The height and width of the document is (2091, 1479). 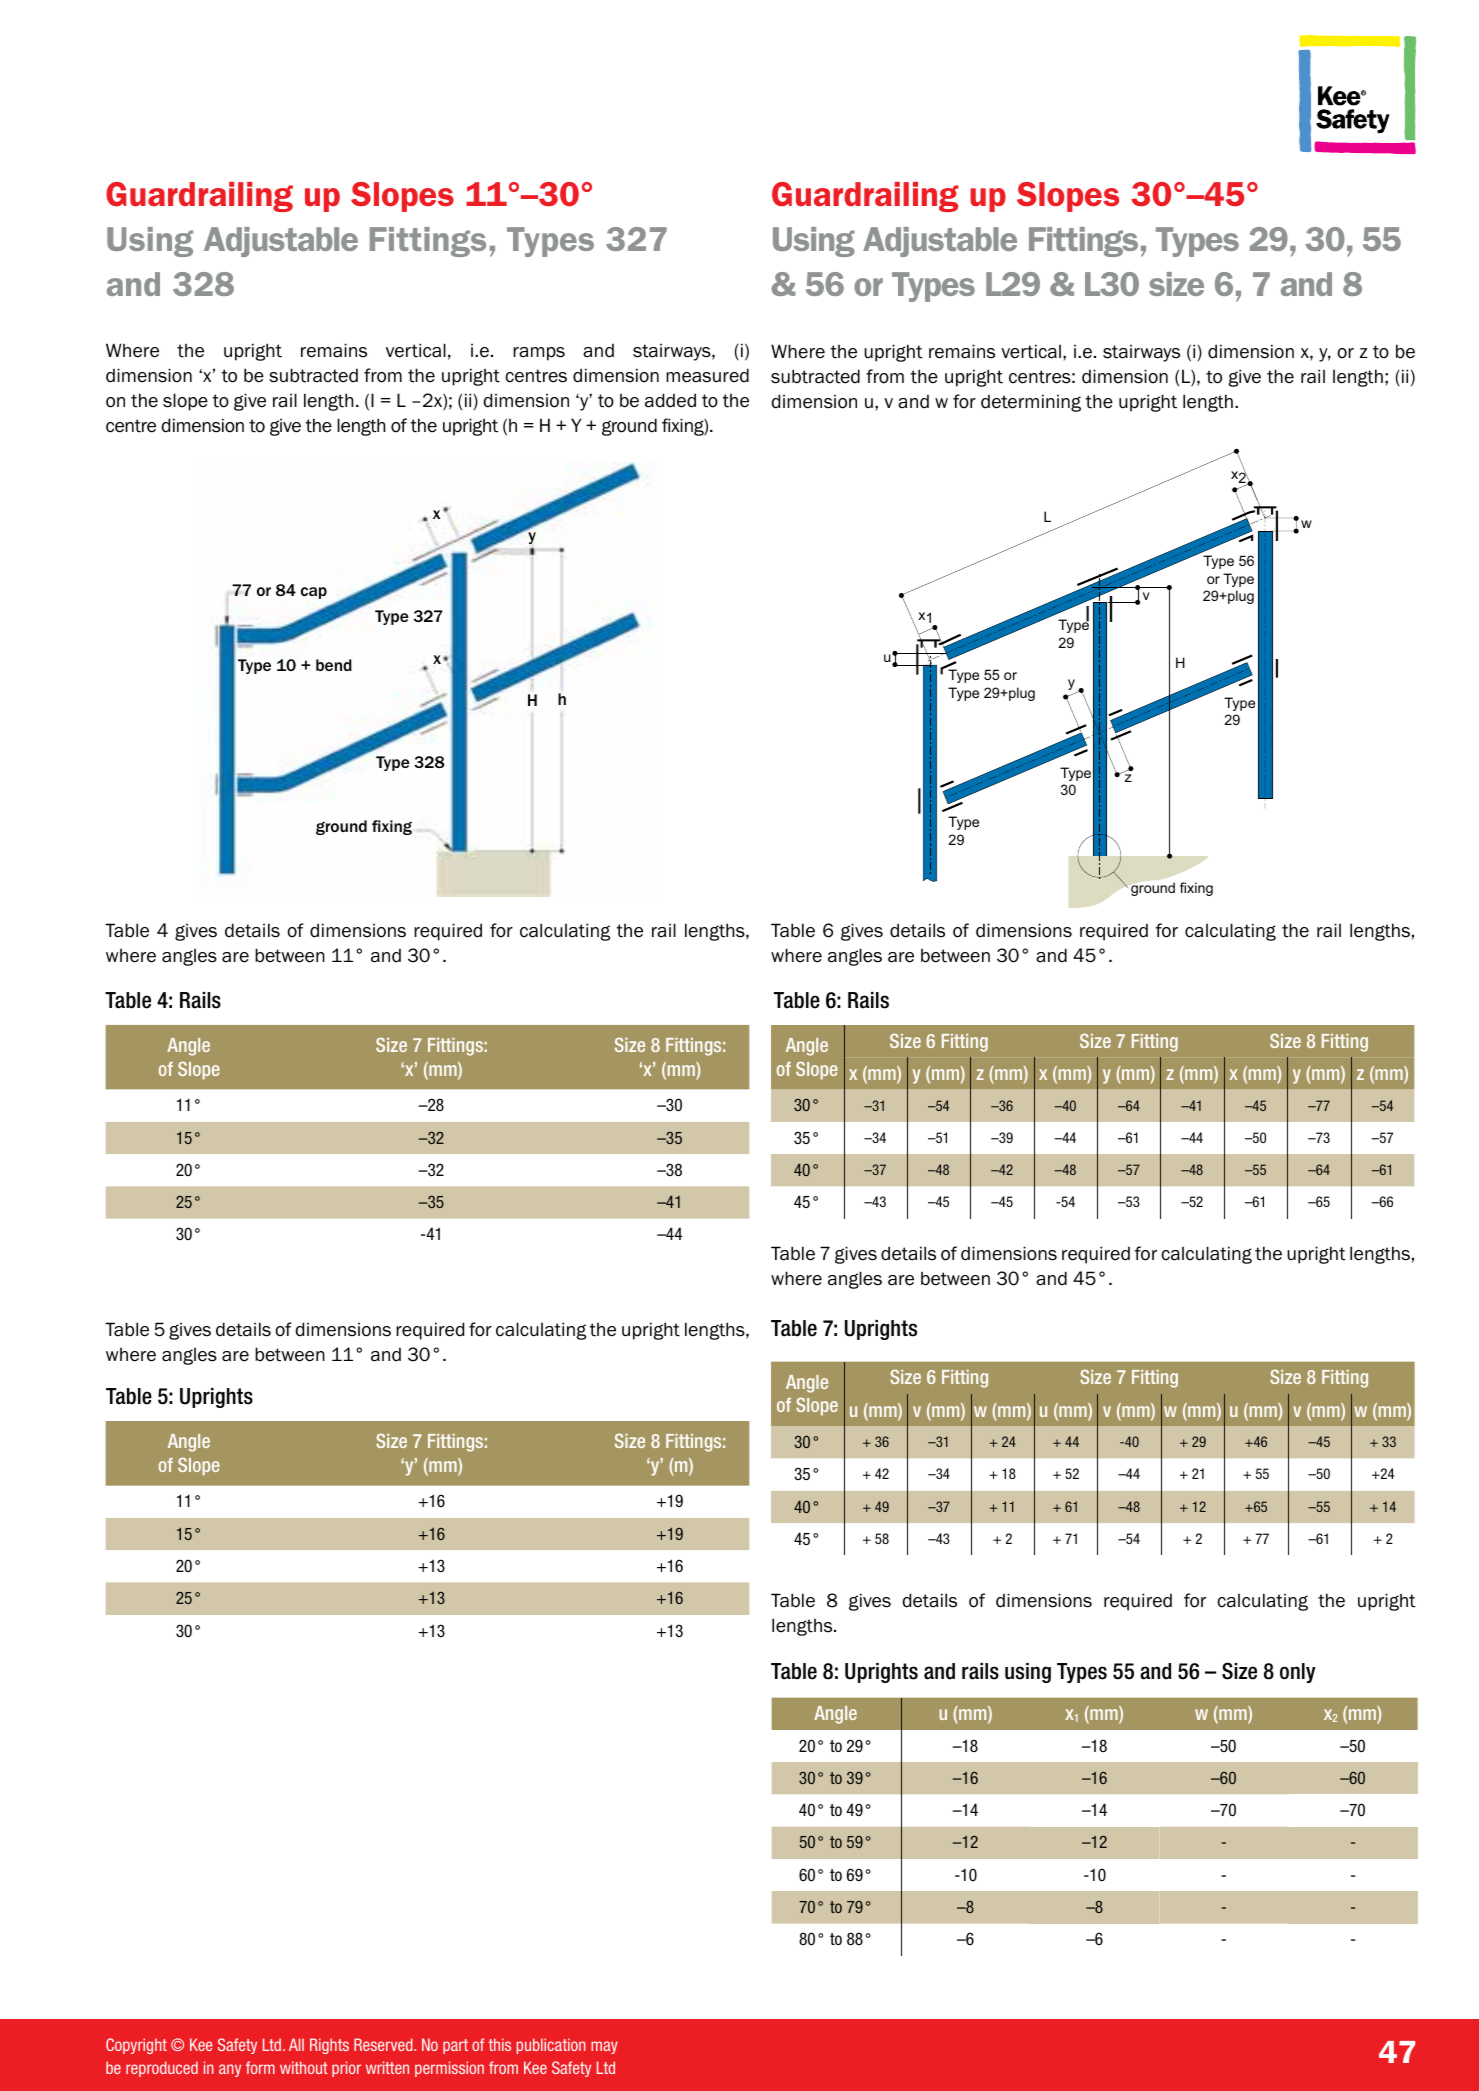 I want to click on without, so click(x=304, y=2067).
